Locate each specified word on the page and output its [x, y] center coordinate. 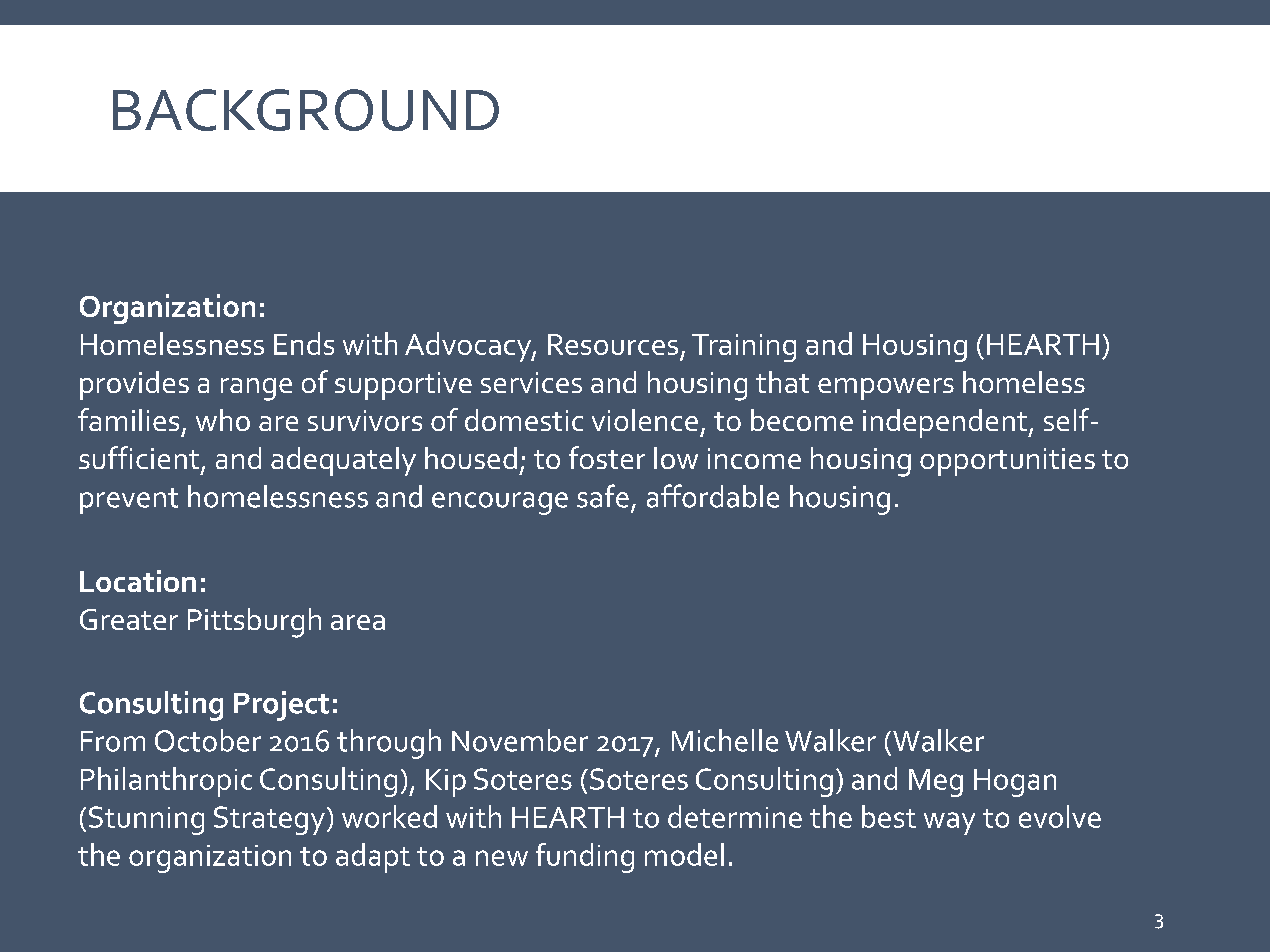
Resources [613, 344]
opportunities [1007, 462]
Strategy [271, 820]
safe [603, 496]
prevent [129, 501]
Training [744, 348]
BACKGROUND [306, 110]
